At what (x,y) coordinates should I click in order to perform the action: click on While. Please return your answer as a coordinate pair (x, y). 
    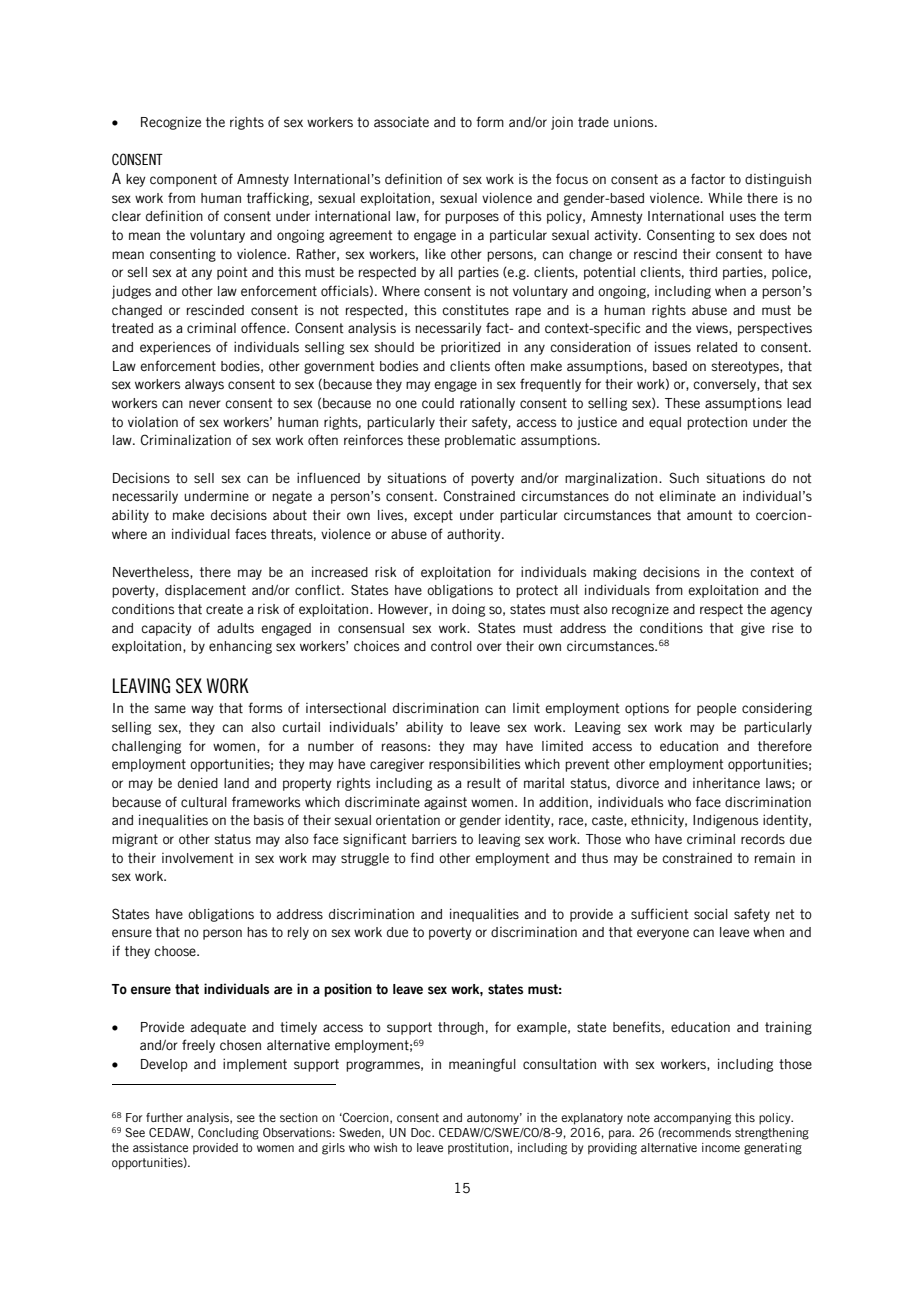
    Looking at the image, I should click on (725, 198).
